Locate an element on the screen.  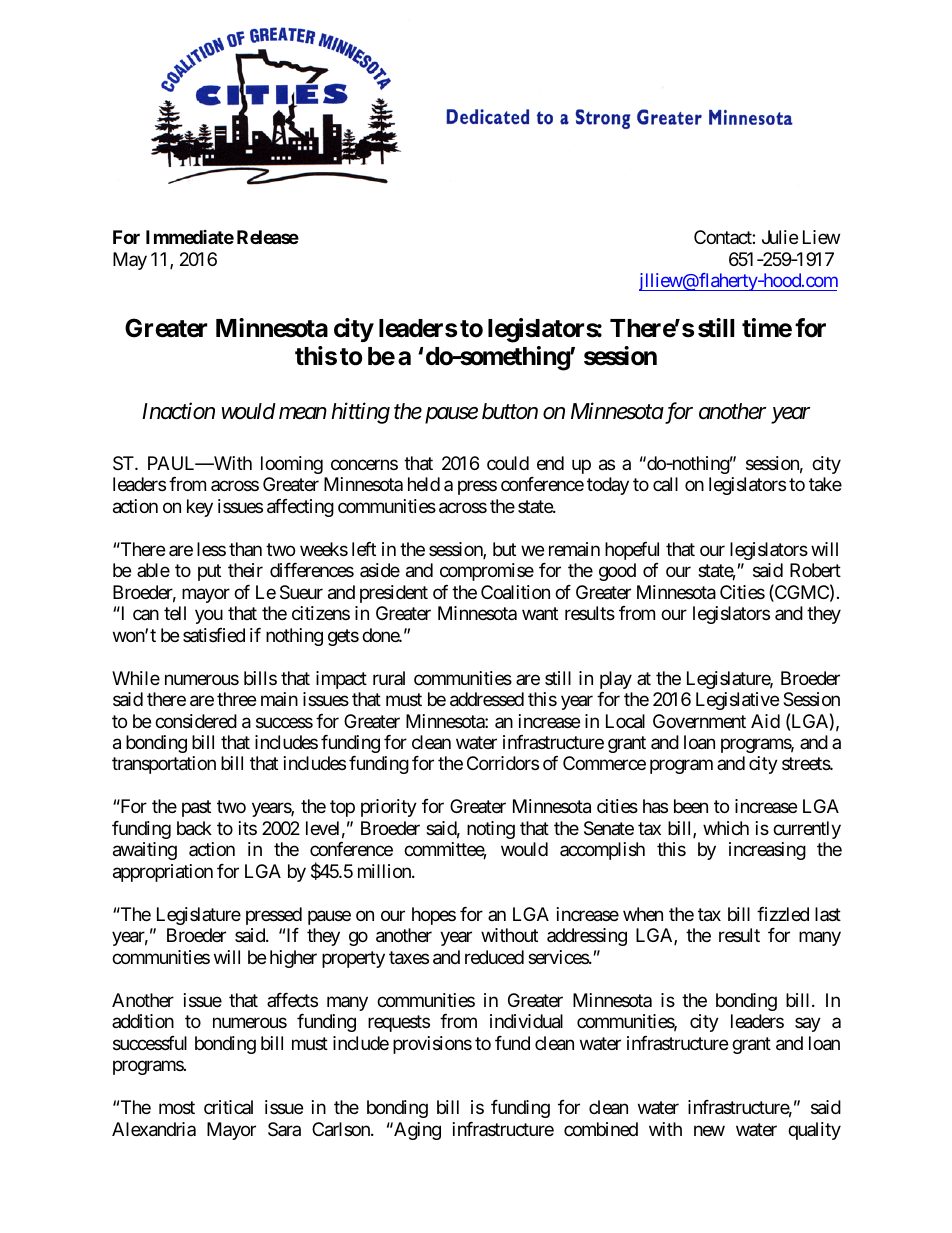
Legislative is located at coordinates (737, 701).
